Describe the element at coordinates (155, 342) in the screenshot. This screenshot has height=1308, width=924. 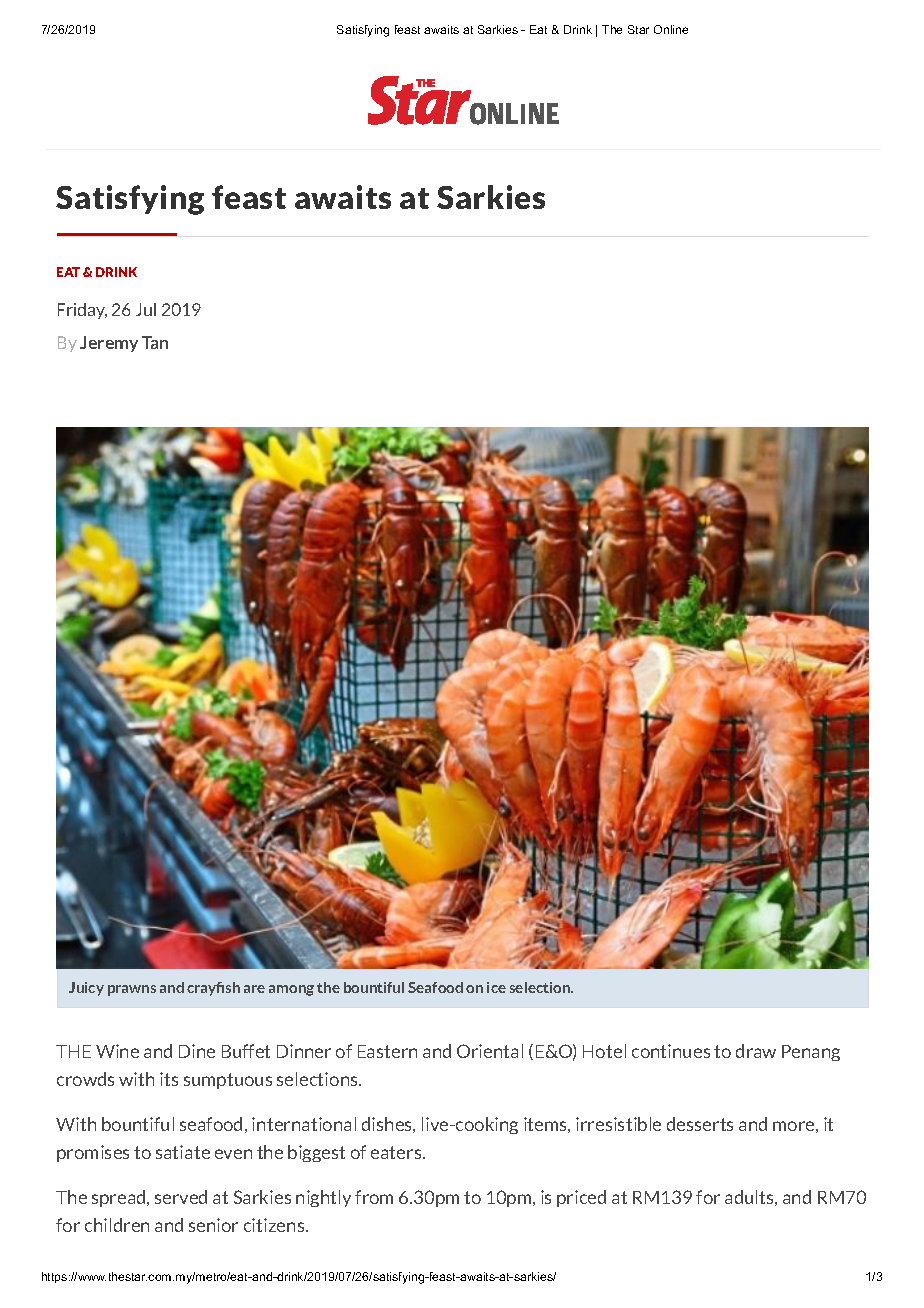
I see `Tan` at that location.
